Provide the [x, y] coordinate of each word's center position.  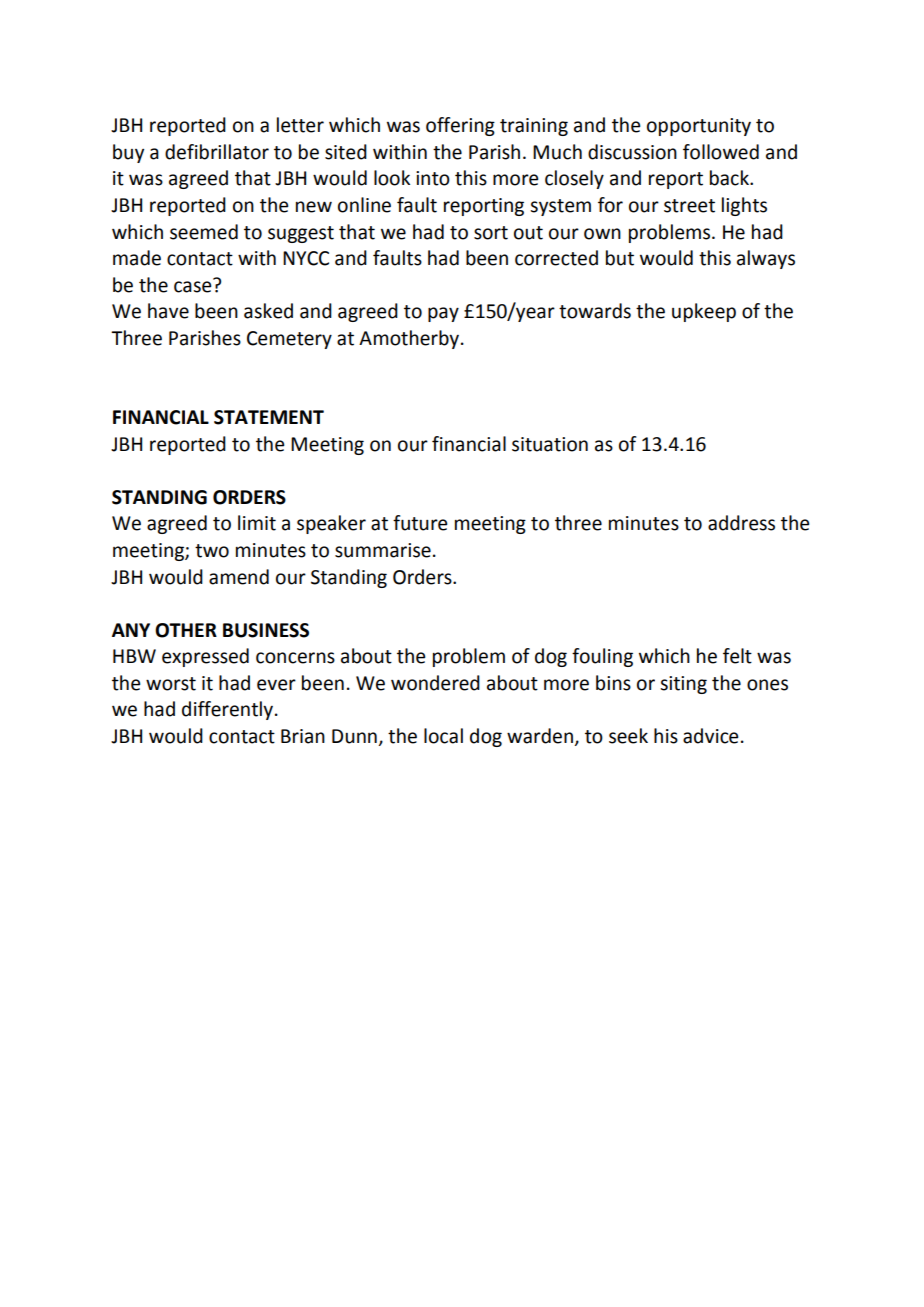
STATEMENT [269, 417]
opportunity [699, 127]
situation [550, 444]
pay [443, 314]
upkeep [704, 312]
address [741, 523]
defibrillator [217, 152]
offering [460, 126]
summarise [383, 550]
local [443, 736]
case [194, 286]
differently [227, 710]
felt [737, 656]
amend [239, 577]
